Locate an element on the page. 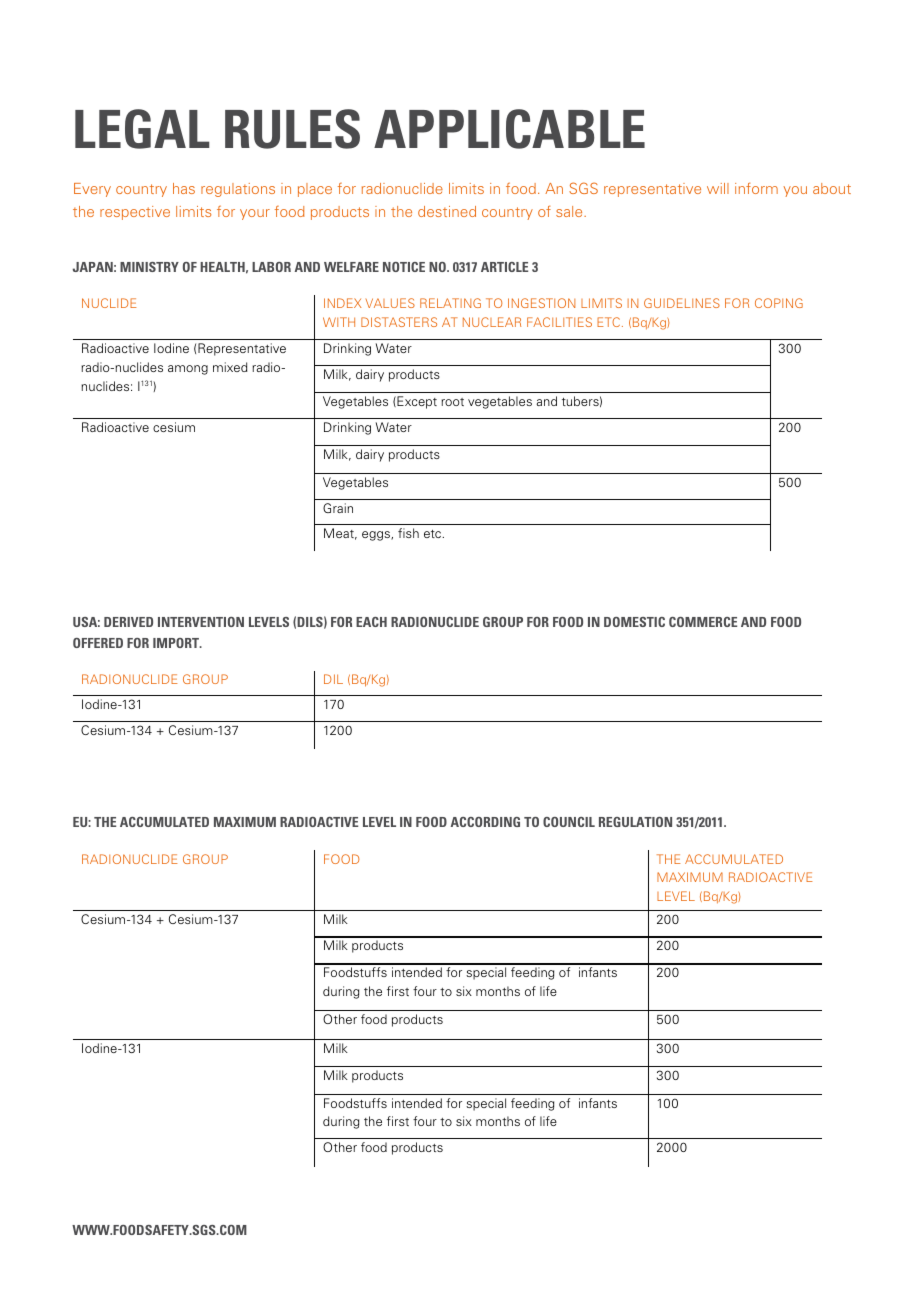 The image size is (924, 1308). import is located at coordinates (177, 643).
